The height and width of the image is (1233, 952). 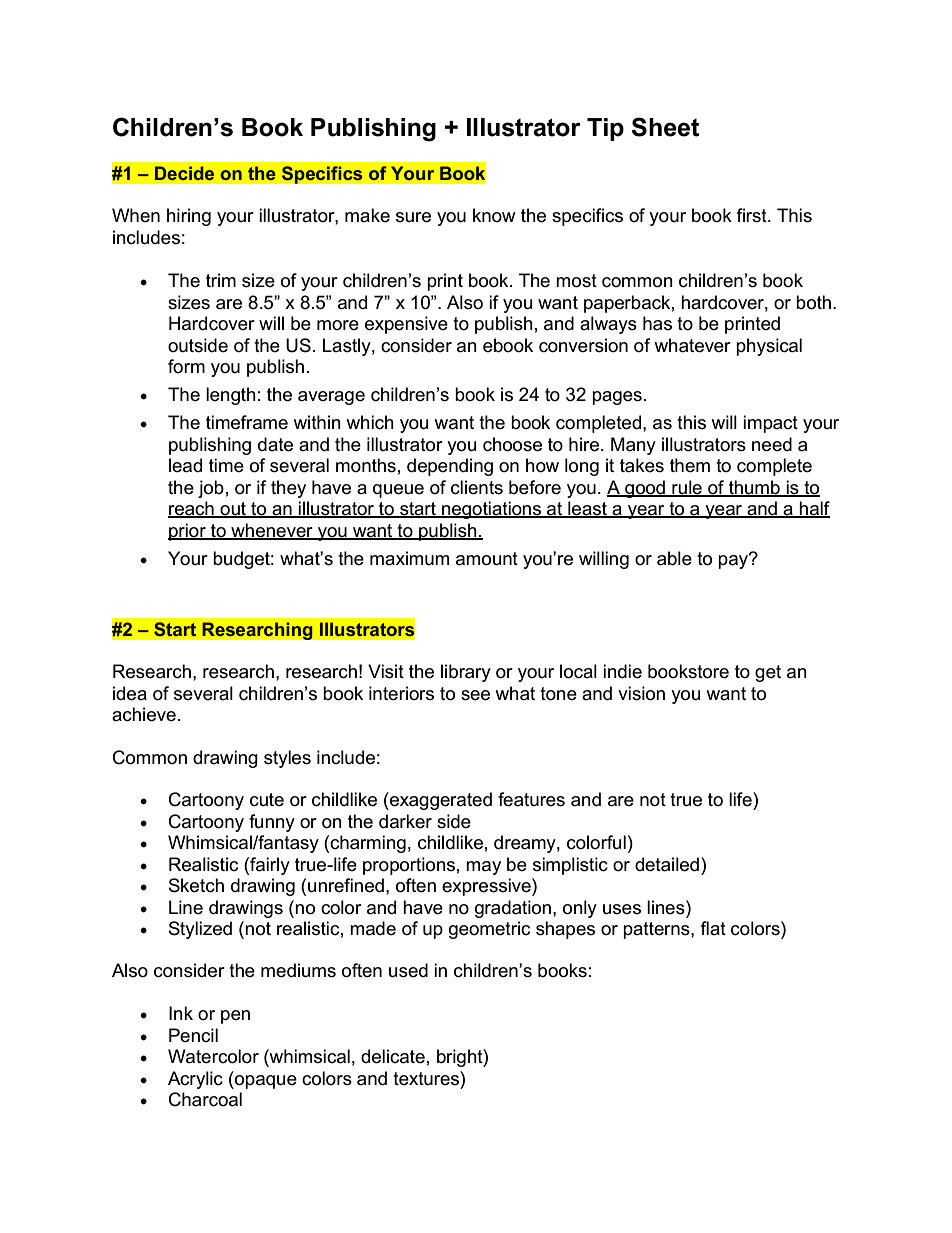 I want to click on detailed, so click(x=667, y=864).
